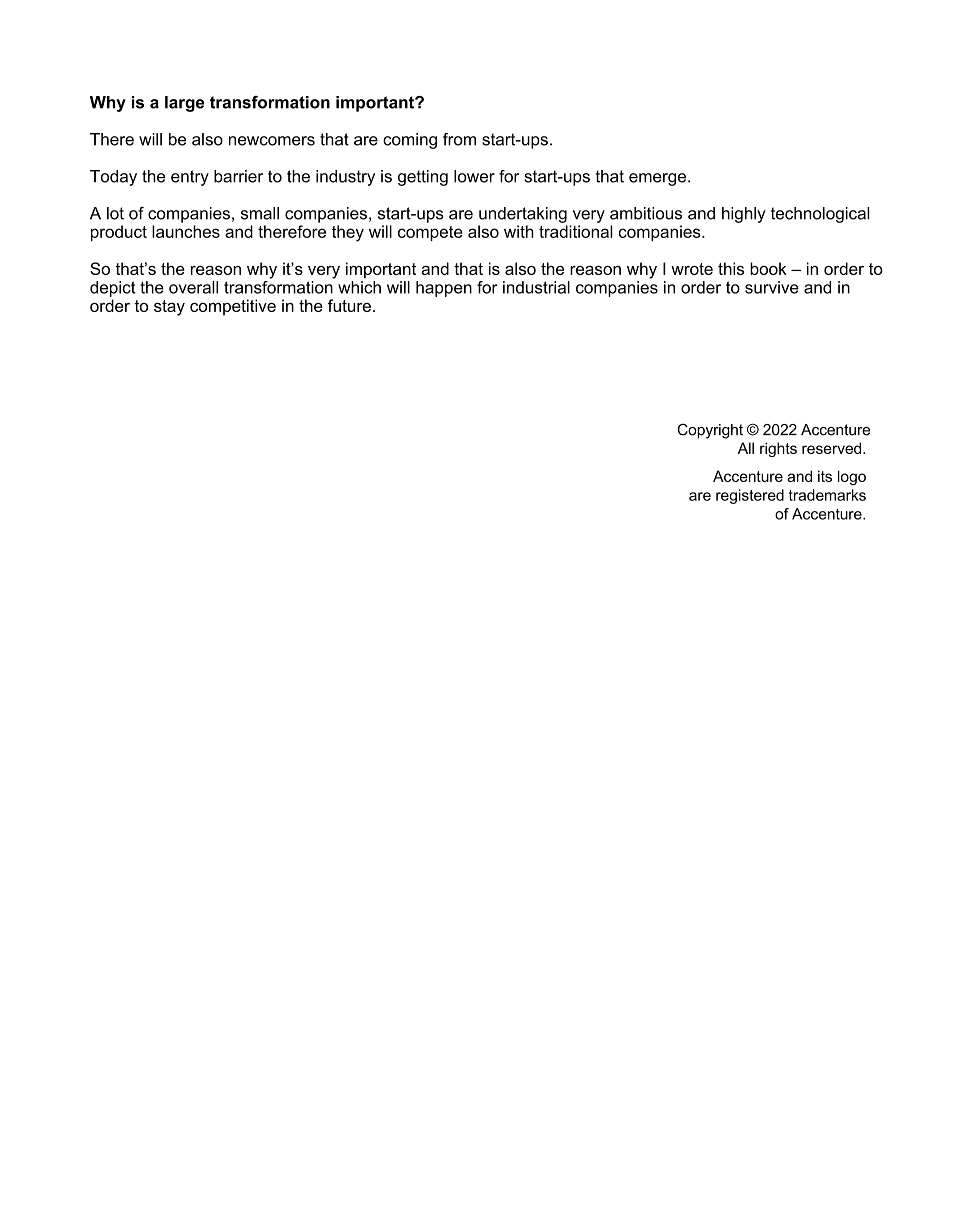 This screenshot has height=1232, width=953. Describe the element at coordinates (750, 496) in the screenshot. I see `registered` at that location.
